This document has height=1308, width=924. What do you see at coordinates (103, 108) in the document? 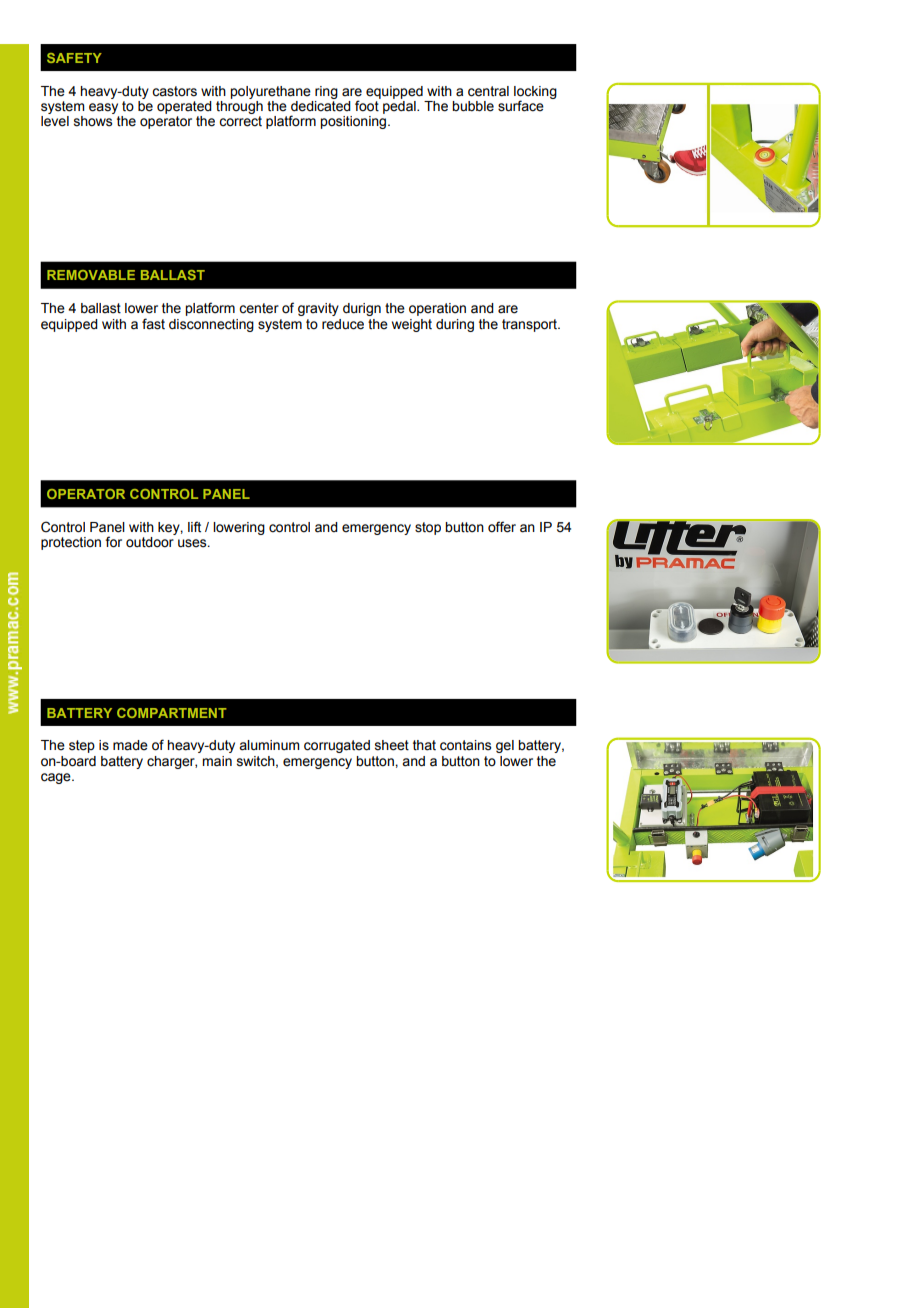
I see `easy` at bounding box center [103, 108].
